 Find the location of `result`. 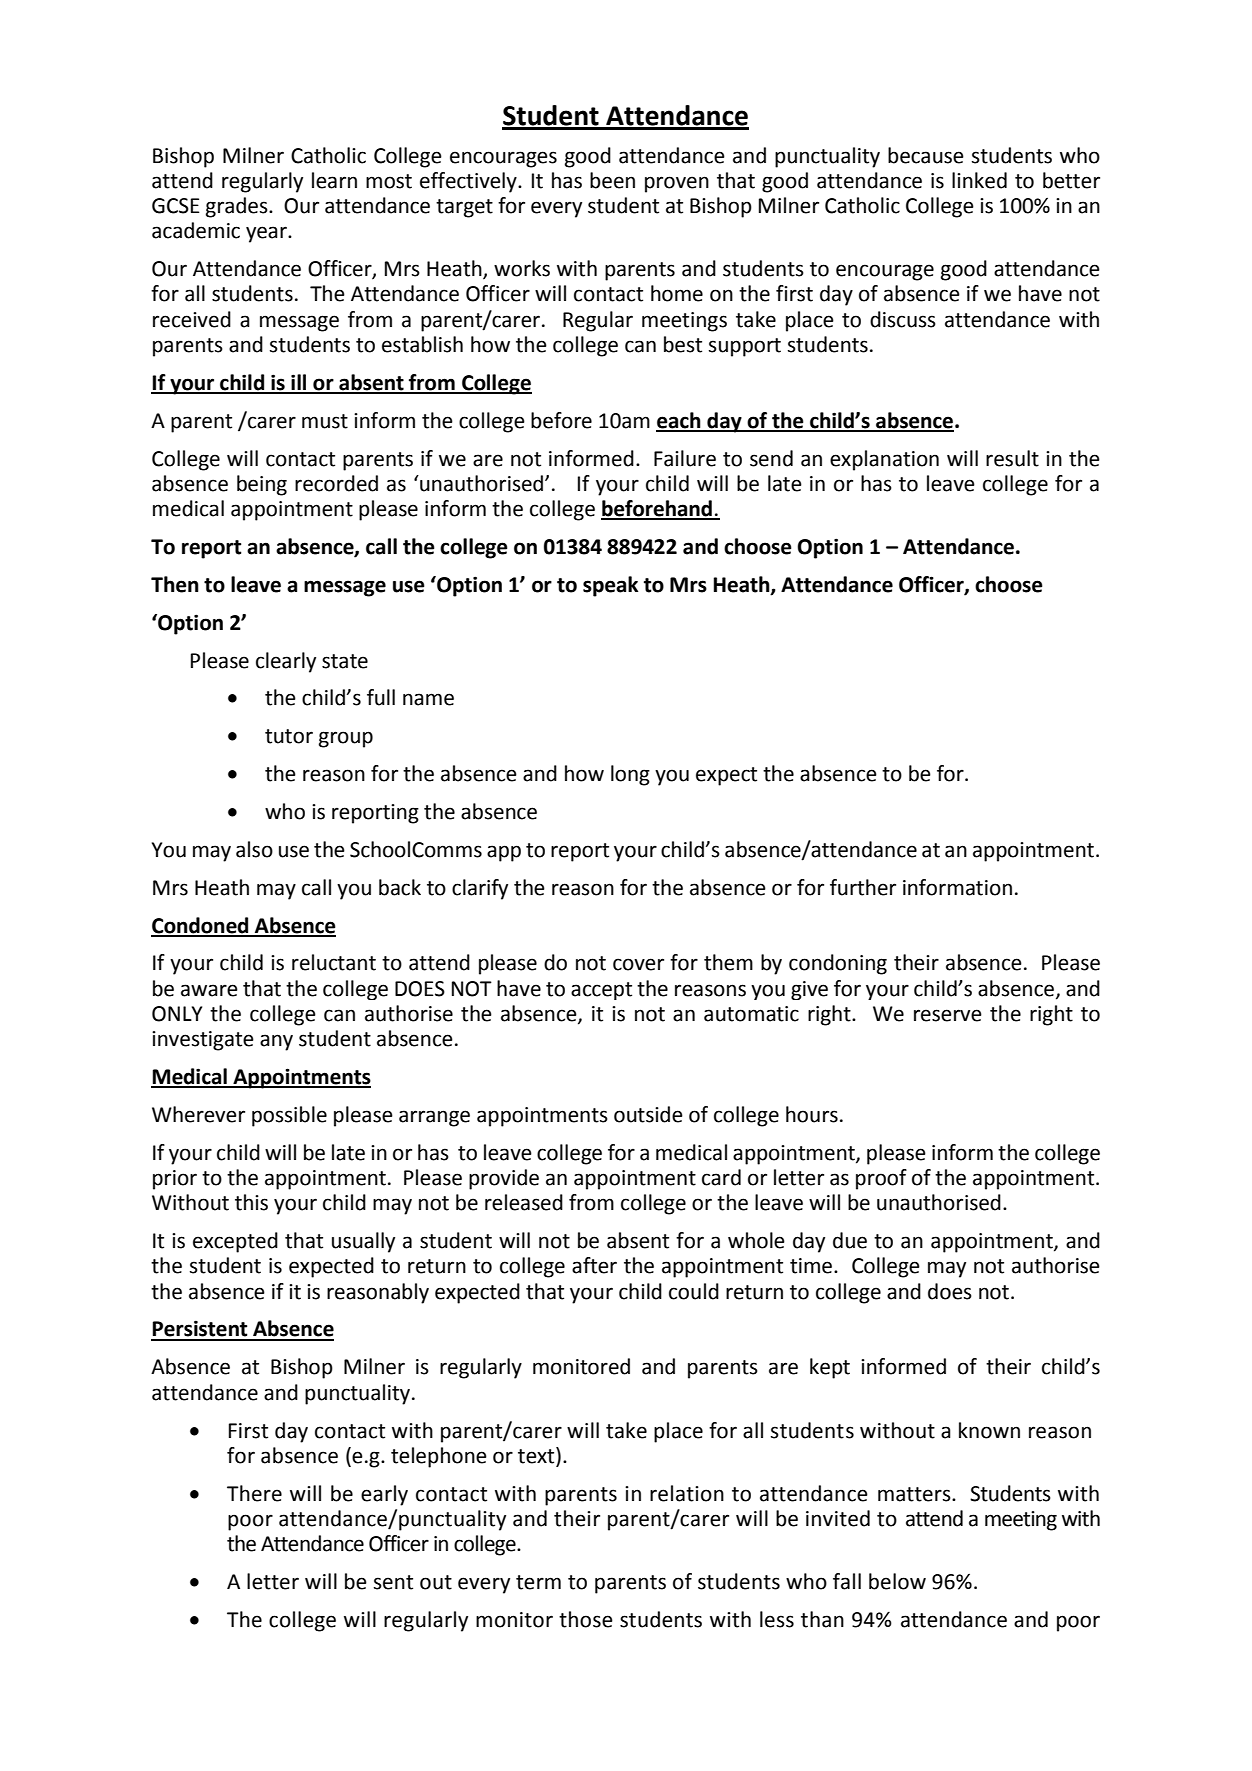

result is located at coordinates (1012, 458).
